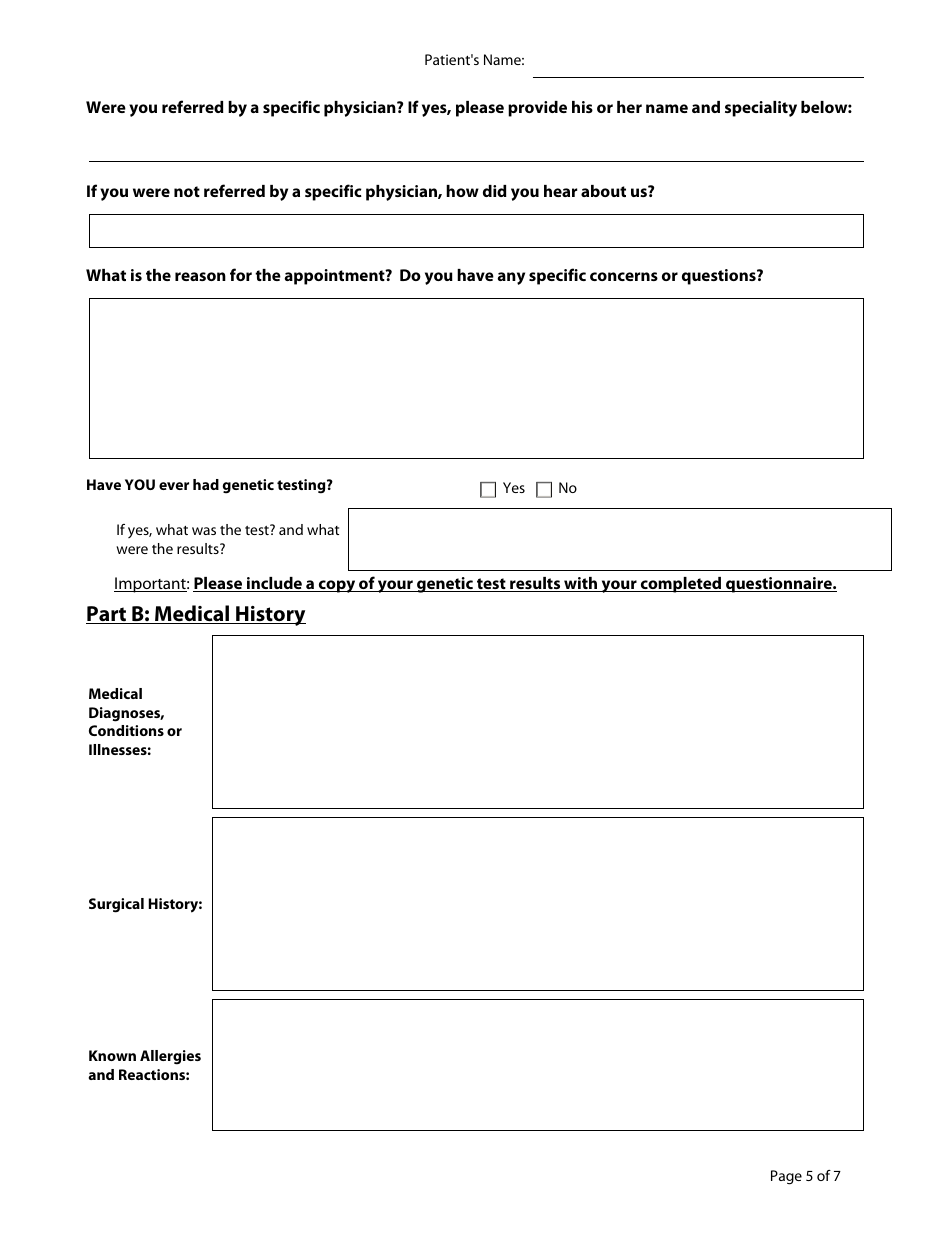 The height and width of the document is (1233, 952). I want to click on questions, so click(720, 277).
